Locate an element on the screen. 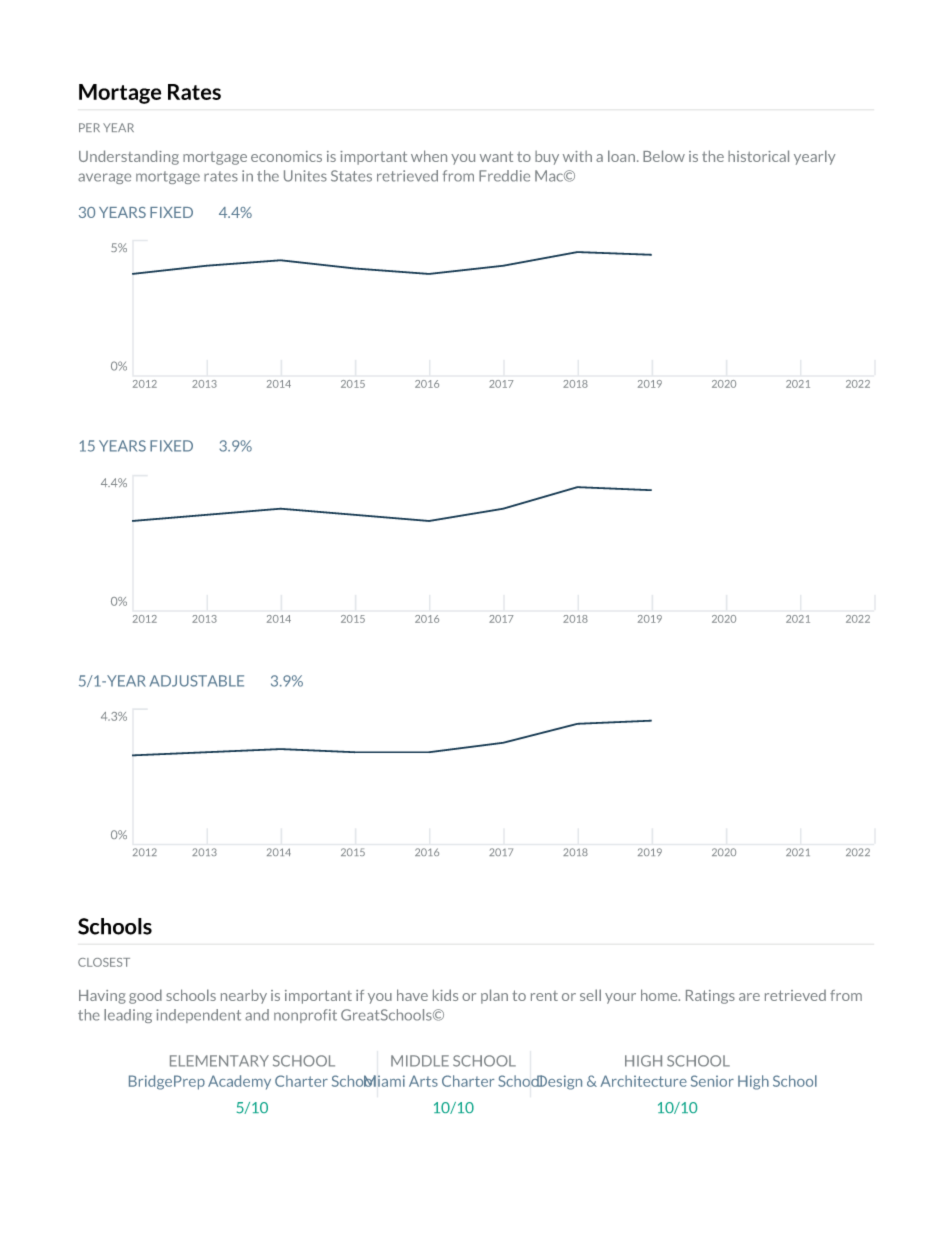 Image resolution: width=952 pixels, height=1233 pixels. when is located at coordinates (429, 156).
